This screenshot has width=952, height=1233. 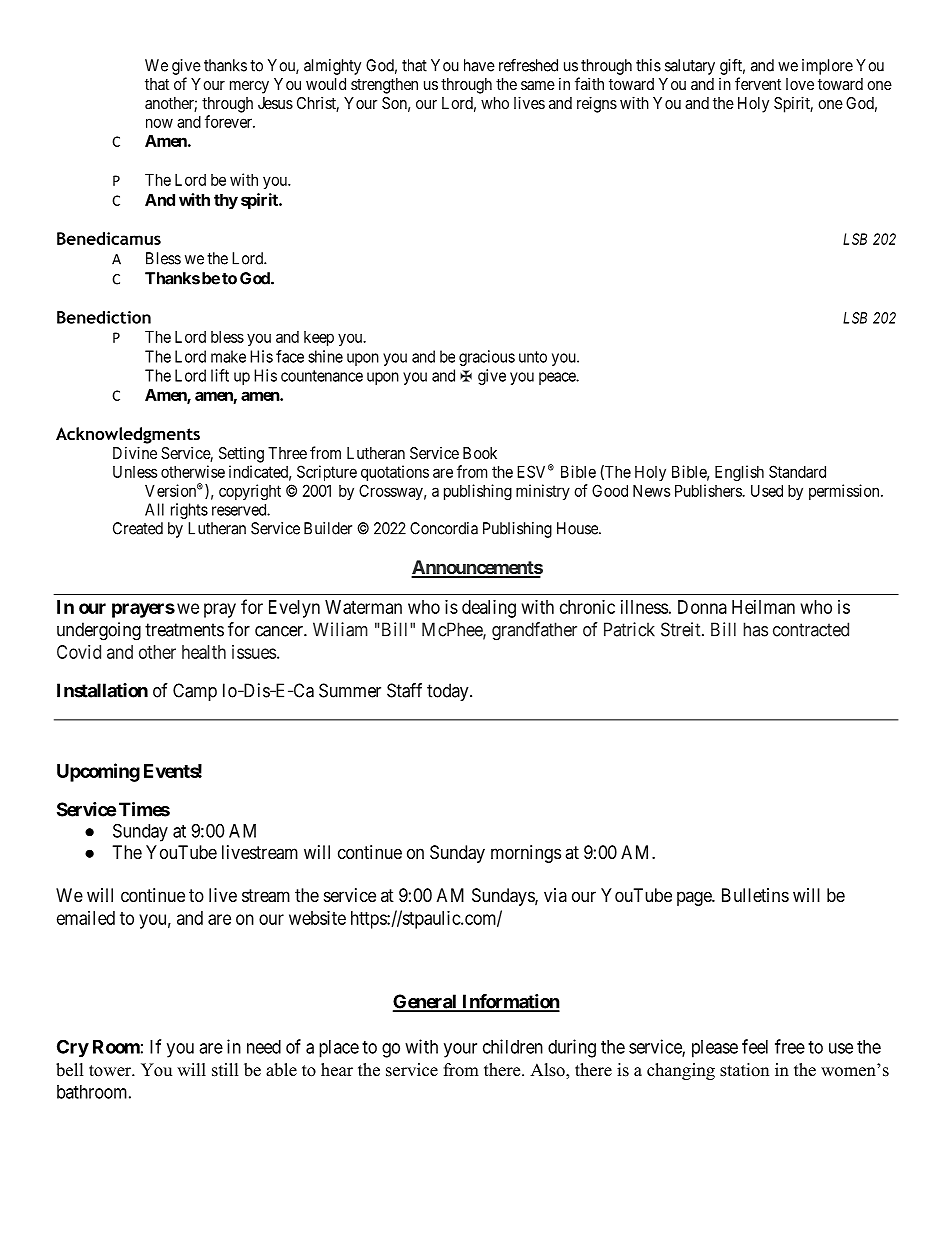 I want to click on forever, so click(x=229, y=121).
